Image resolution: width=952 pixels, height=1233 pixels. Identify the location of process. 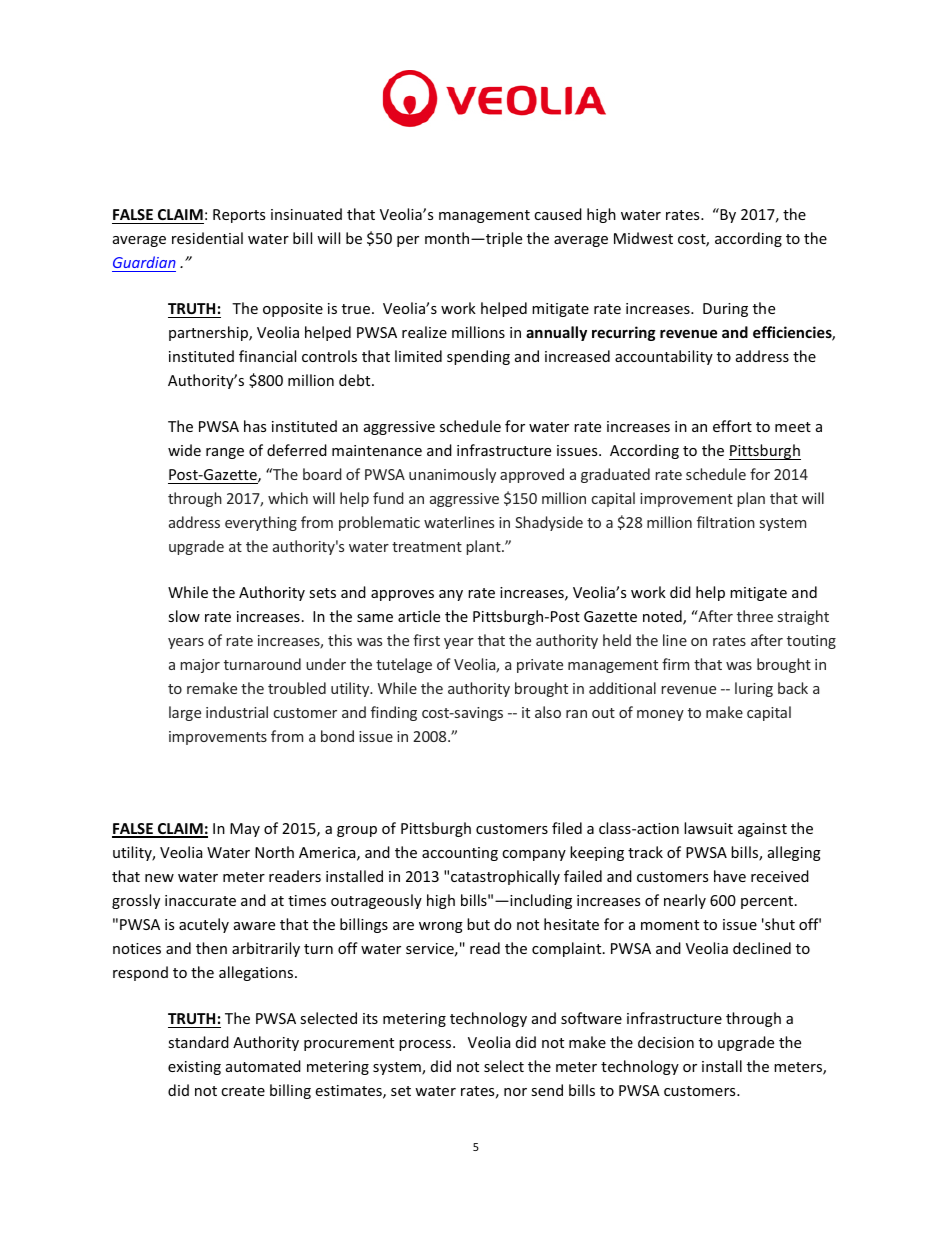
(426, 1045).
